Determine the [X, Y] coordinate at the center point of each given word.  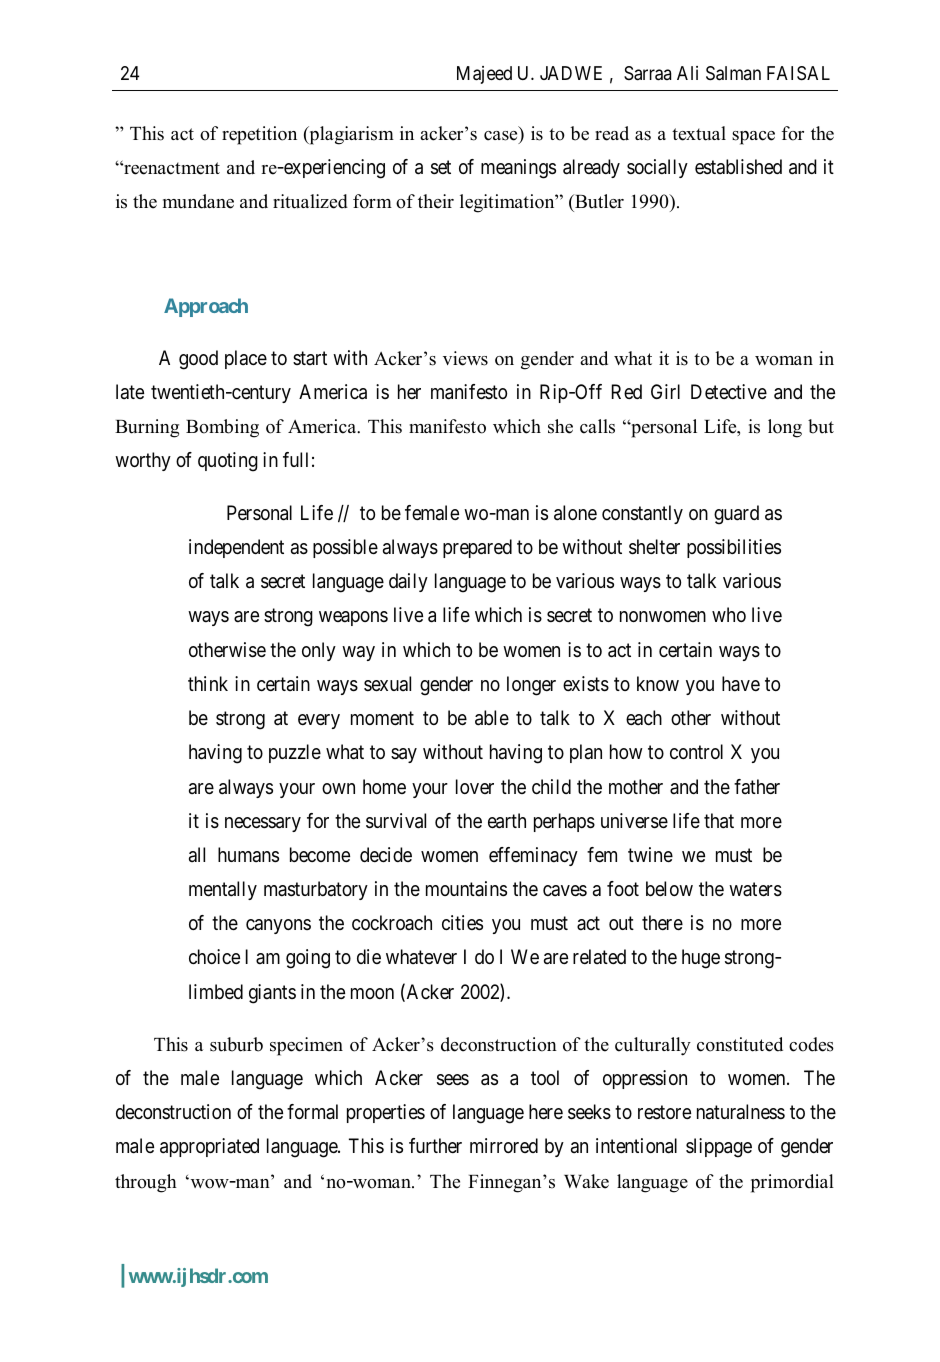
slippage [719, 1148]
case [502, 137]
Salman [733, 73]
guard [736, 515]
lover [475, 786]
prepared [477, 548]
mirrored [504, 1145]
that [719, 821]
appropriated [209, 1147]
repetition [259, 135]
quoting [228, 462]
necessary [263, 824]
